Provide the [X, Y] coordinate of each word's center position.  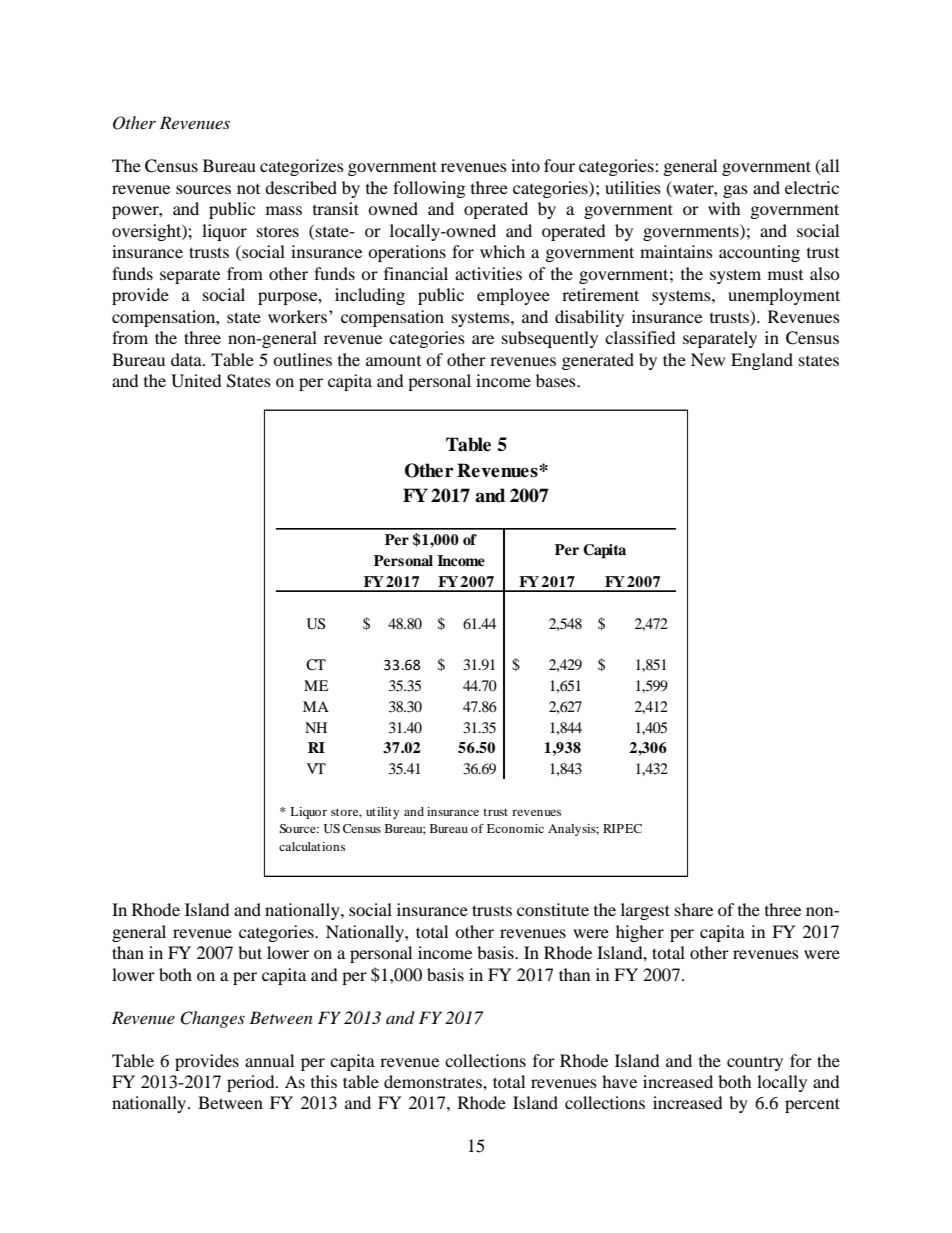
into [525, 165]
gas [735, 191]
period [252, 1083]
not [248, 189]
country [755, 1063]
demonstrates [434, 1081]
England [762, 361]
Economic [515, 828]
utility [382, 813]
